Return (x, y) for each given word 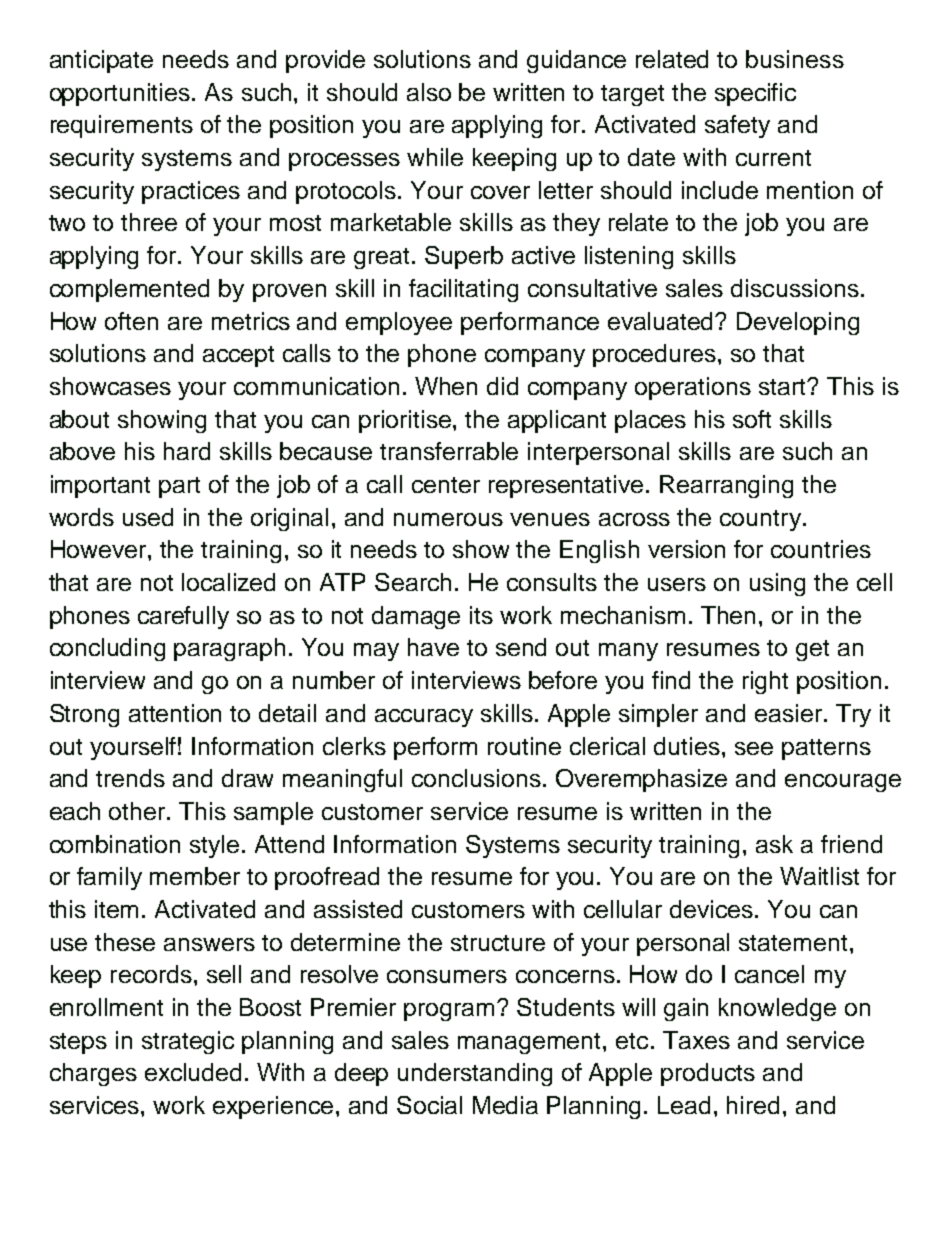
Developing (798, 323)
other (139, 811)
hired (753, 1105)
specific (755, 94)
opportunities (121, 94)
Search (413, 582)
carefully (183, 617)
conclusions (476, 778)
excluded (193, 1072)
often (131, 321)
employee (399, 323)
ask (774, 844)
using (777, 584)
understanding (475, 1074)
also (429, 92)
